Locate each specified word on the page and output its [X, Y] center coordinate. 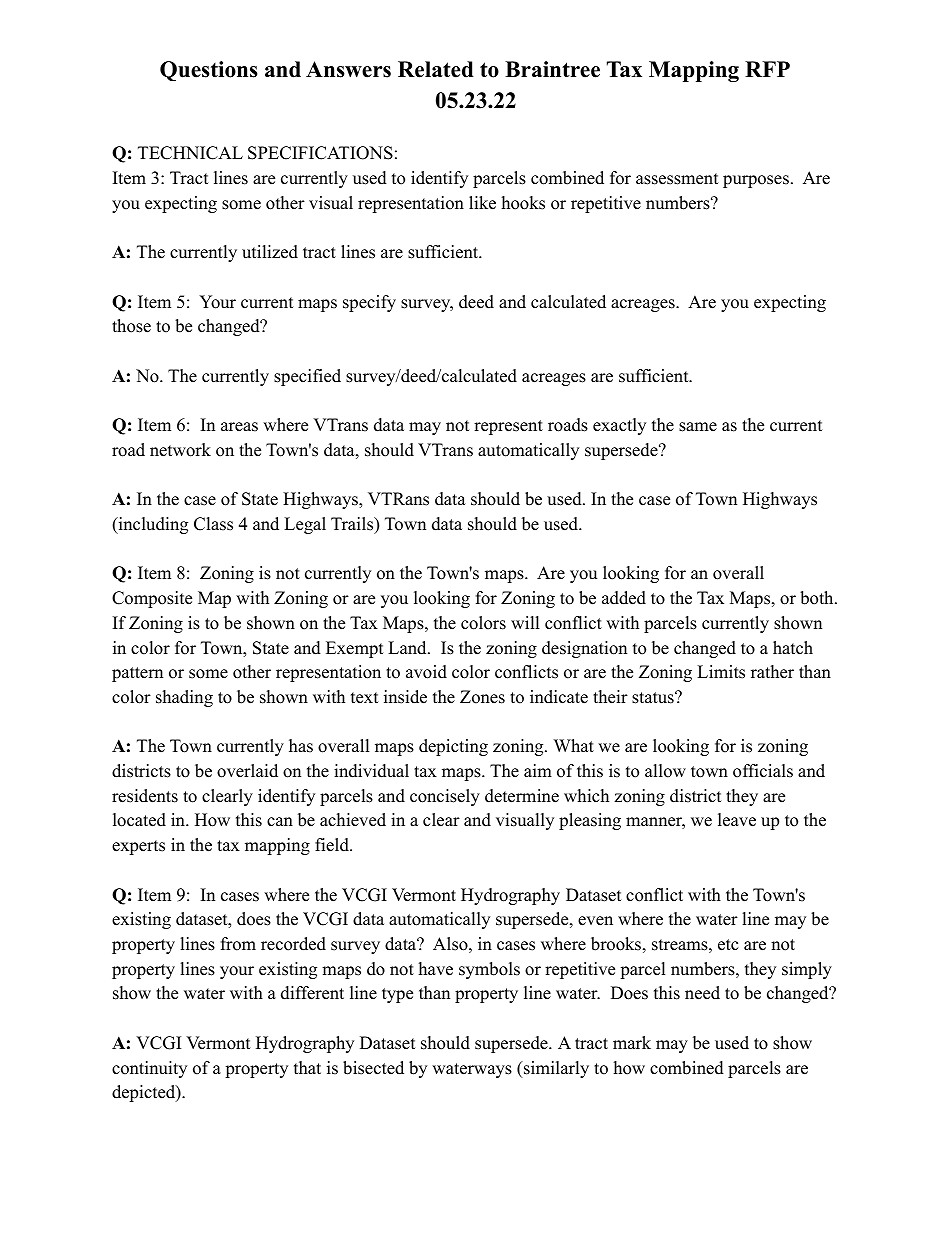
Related [436, 69]
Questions [209, 71]
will [525, 622]
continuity [149, 1069]
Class [213, 524]
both [818, 598]
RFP [767, 69]
